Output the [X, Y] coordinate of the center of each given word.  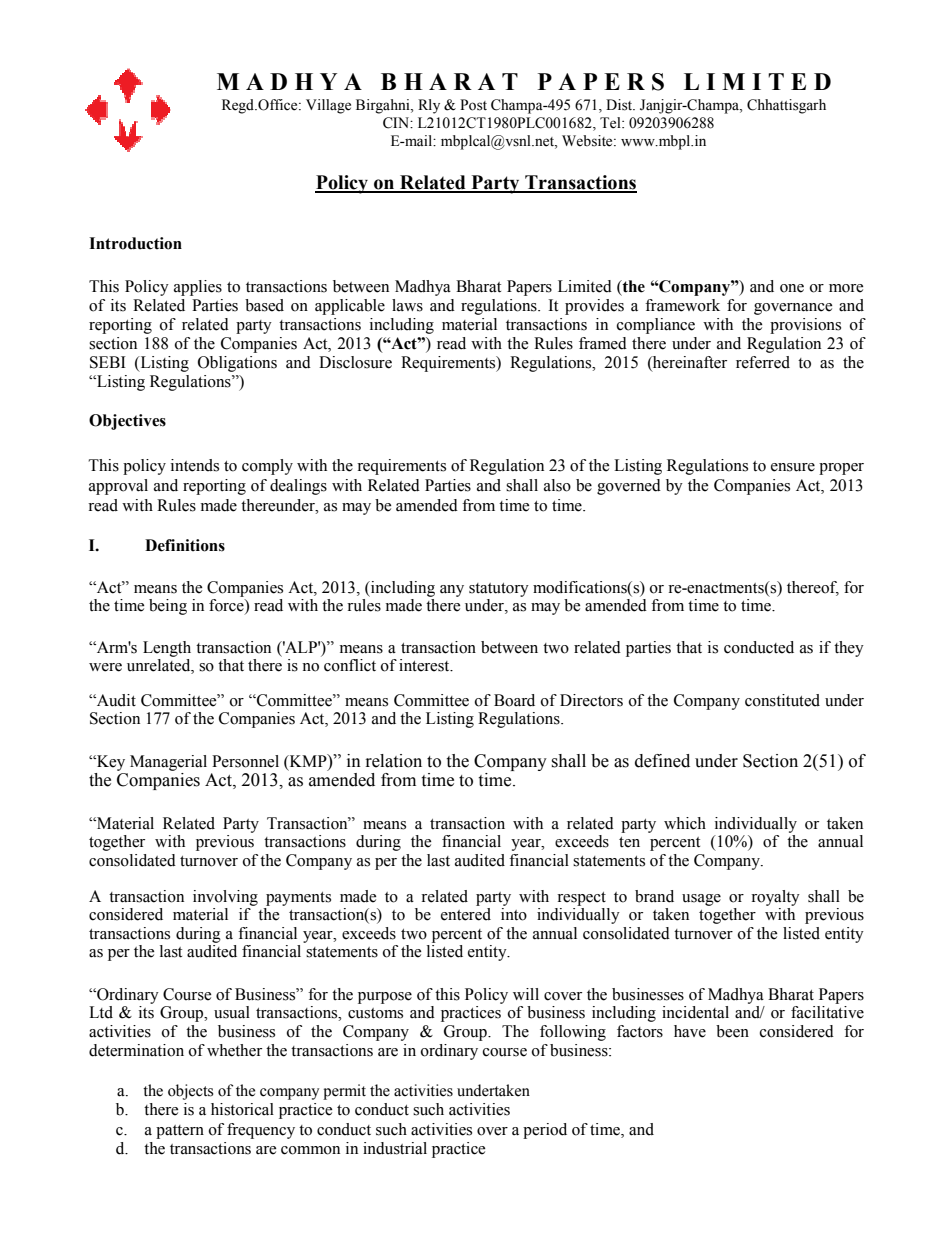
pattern [180, 1132]
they [849, 649]
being [168, 607]
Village [328, 106]
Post [473, 105]
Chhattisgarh [786, 106]
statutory [499, 590]
